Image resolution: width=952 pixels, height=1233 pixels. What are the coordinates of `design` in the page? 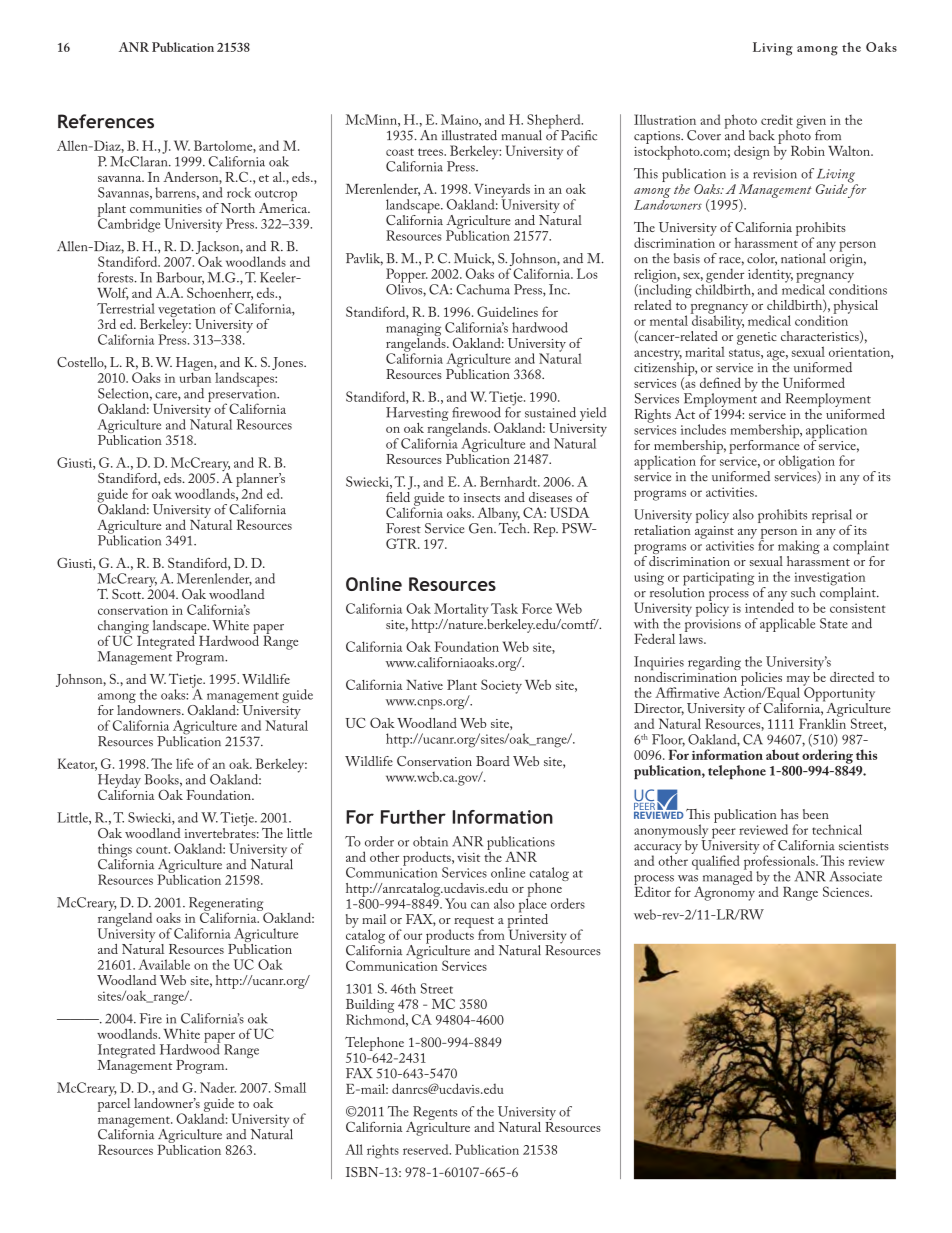 It's located at (752, 152).
